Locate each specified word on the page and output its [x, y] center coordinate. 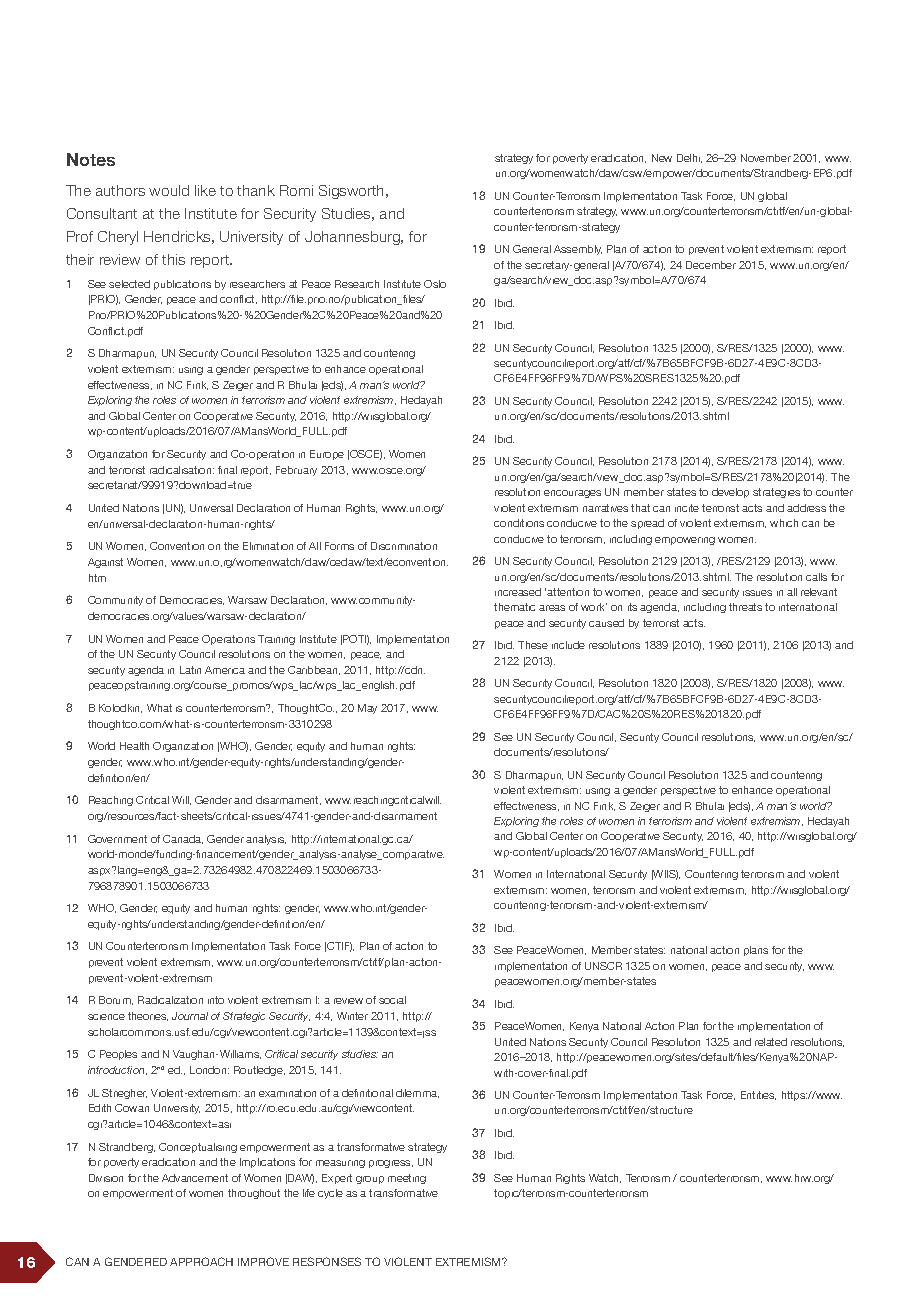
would [169, 190]
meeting [407, 1179]
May [367, 709]
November [766, 158]
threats [745, 607]
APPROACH [201, 1261]
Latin [190, 670]
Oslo [435, 284]
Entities [758, 1095]
